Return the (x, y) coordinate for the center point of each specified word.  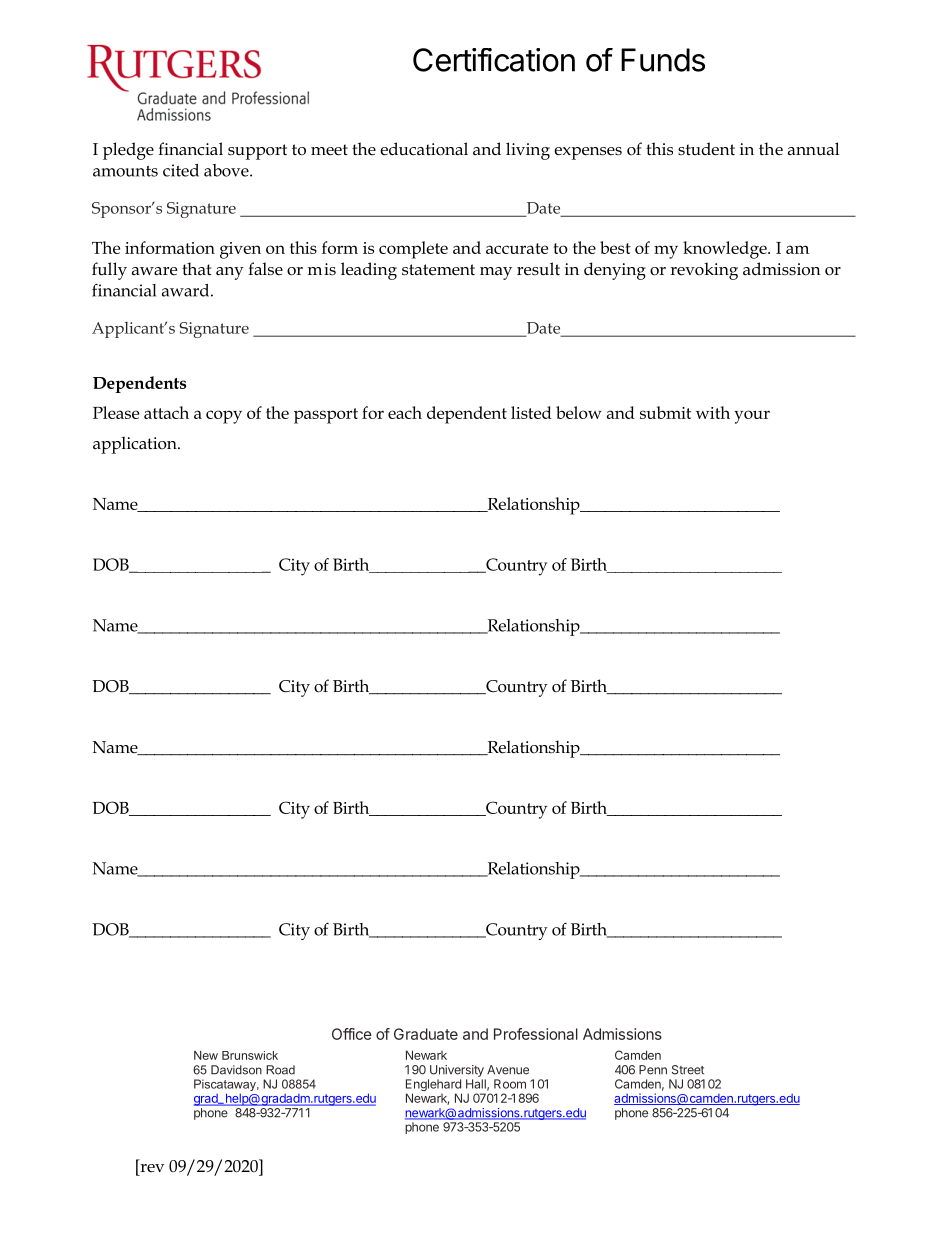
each (405, 412)
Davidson (236, 1070)
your (752, 417)
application (136, 445)
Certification (494, 60)
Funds (663, 60)
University (457, 1071)
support (257, 152)
